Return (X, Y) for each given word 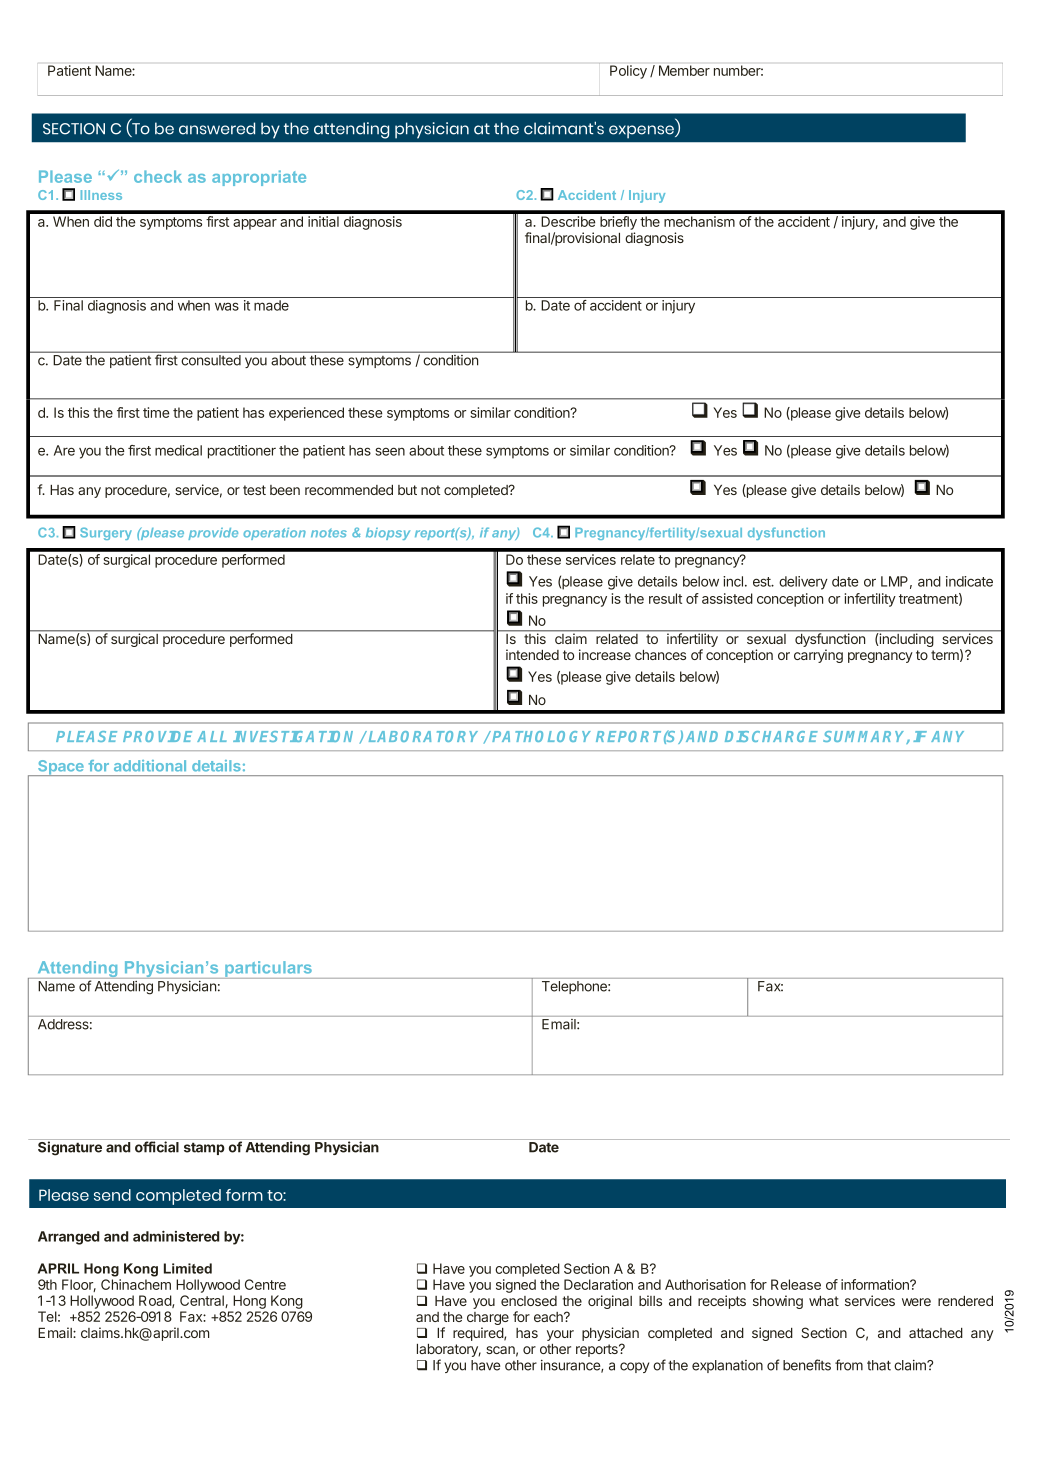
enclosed (529, 1301)
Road (156, 1301)
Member (684, 70)
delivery (803, 583)
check (158, 176)
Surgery (106, 533)
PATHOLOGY (541, 736)
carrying (818, 656)
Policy (628, 72)
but (407, 490)
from (849, 1365)
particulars (269, 970)
